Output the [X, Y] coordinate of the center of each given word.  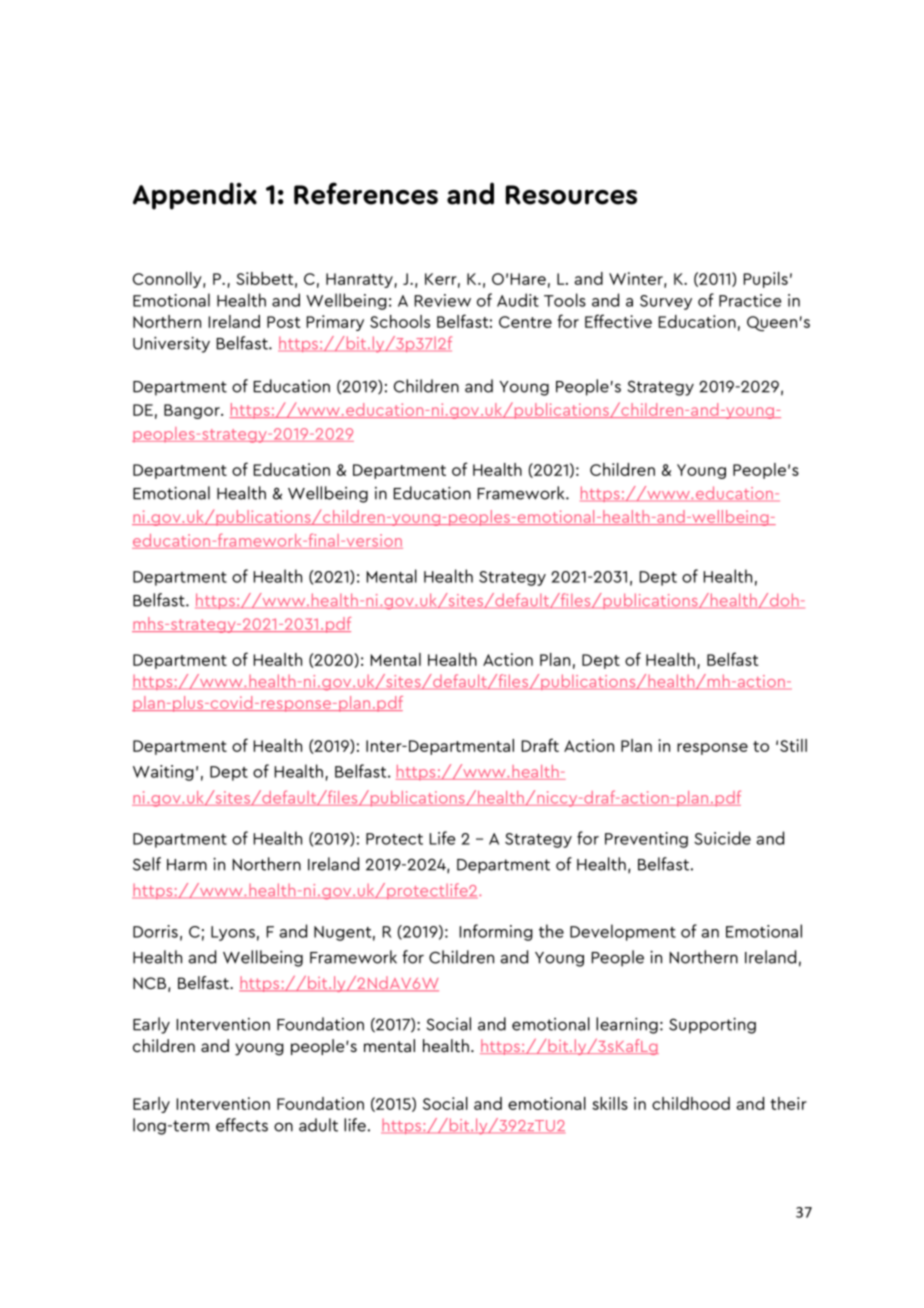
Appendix [195, 196]
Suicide [722, 838]
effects [242, 1125]
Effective [618, 321]
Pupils [765, 280]
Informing [496, 932]
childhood [691, 1103]
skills [610, 1103]
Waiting [163, 773]
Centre [525, 322]
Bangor [193, 411]
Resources [571, 195]
